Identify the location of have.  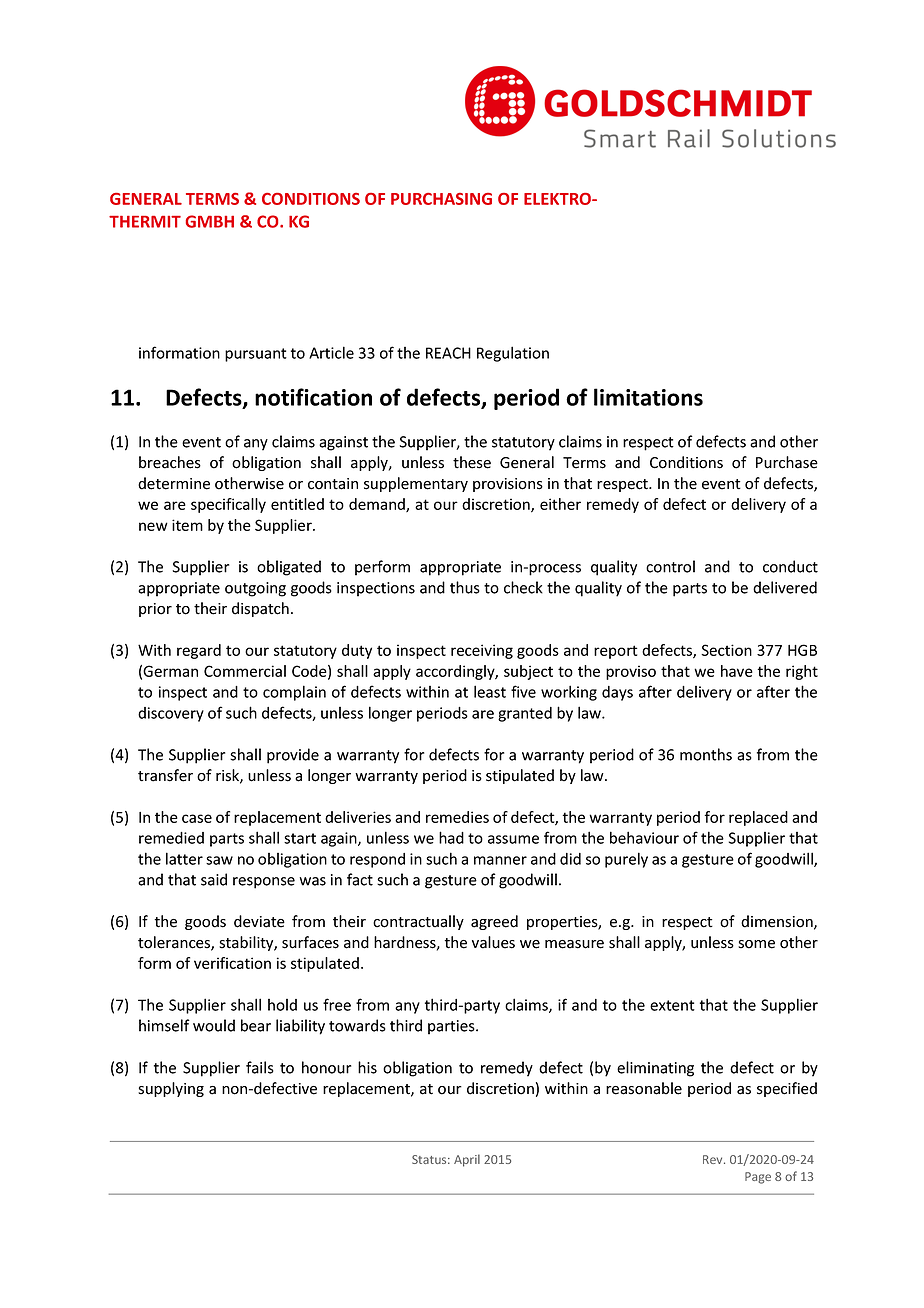
(737, 671).
